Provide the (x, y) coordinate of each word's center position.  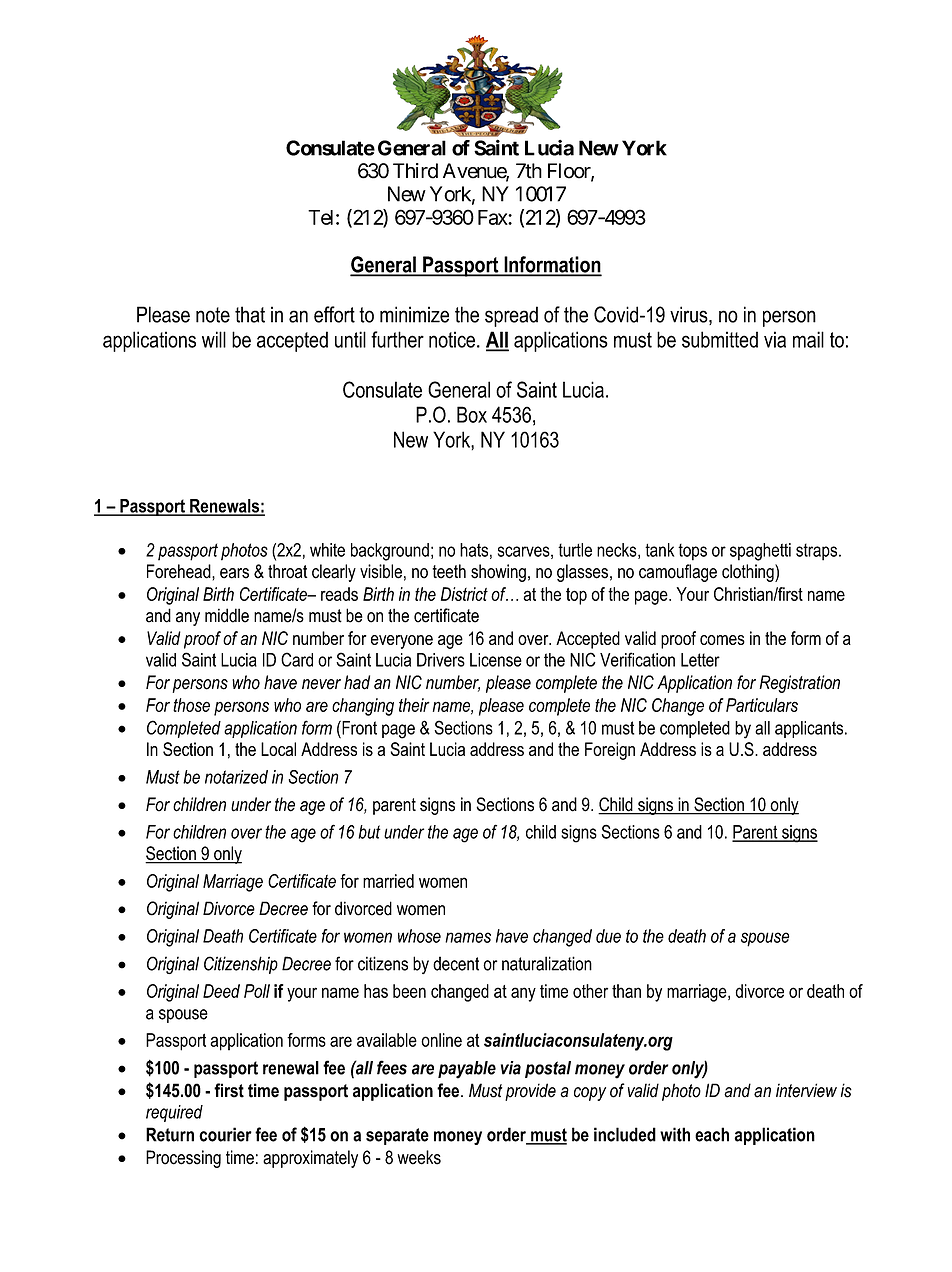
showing (498, 573)
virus (690, 315)
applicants (810, 729)
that (250, 314)
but (369, 832)
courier (225, 1134)
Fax (493, 217)
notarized (236, 777)
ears (234, 573)
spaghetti (760, 552)
